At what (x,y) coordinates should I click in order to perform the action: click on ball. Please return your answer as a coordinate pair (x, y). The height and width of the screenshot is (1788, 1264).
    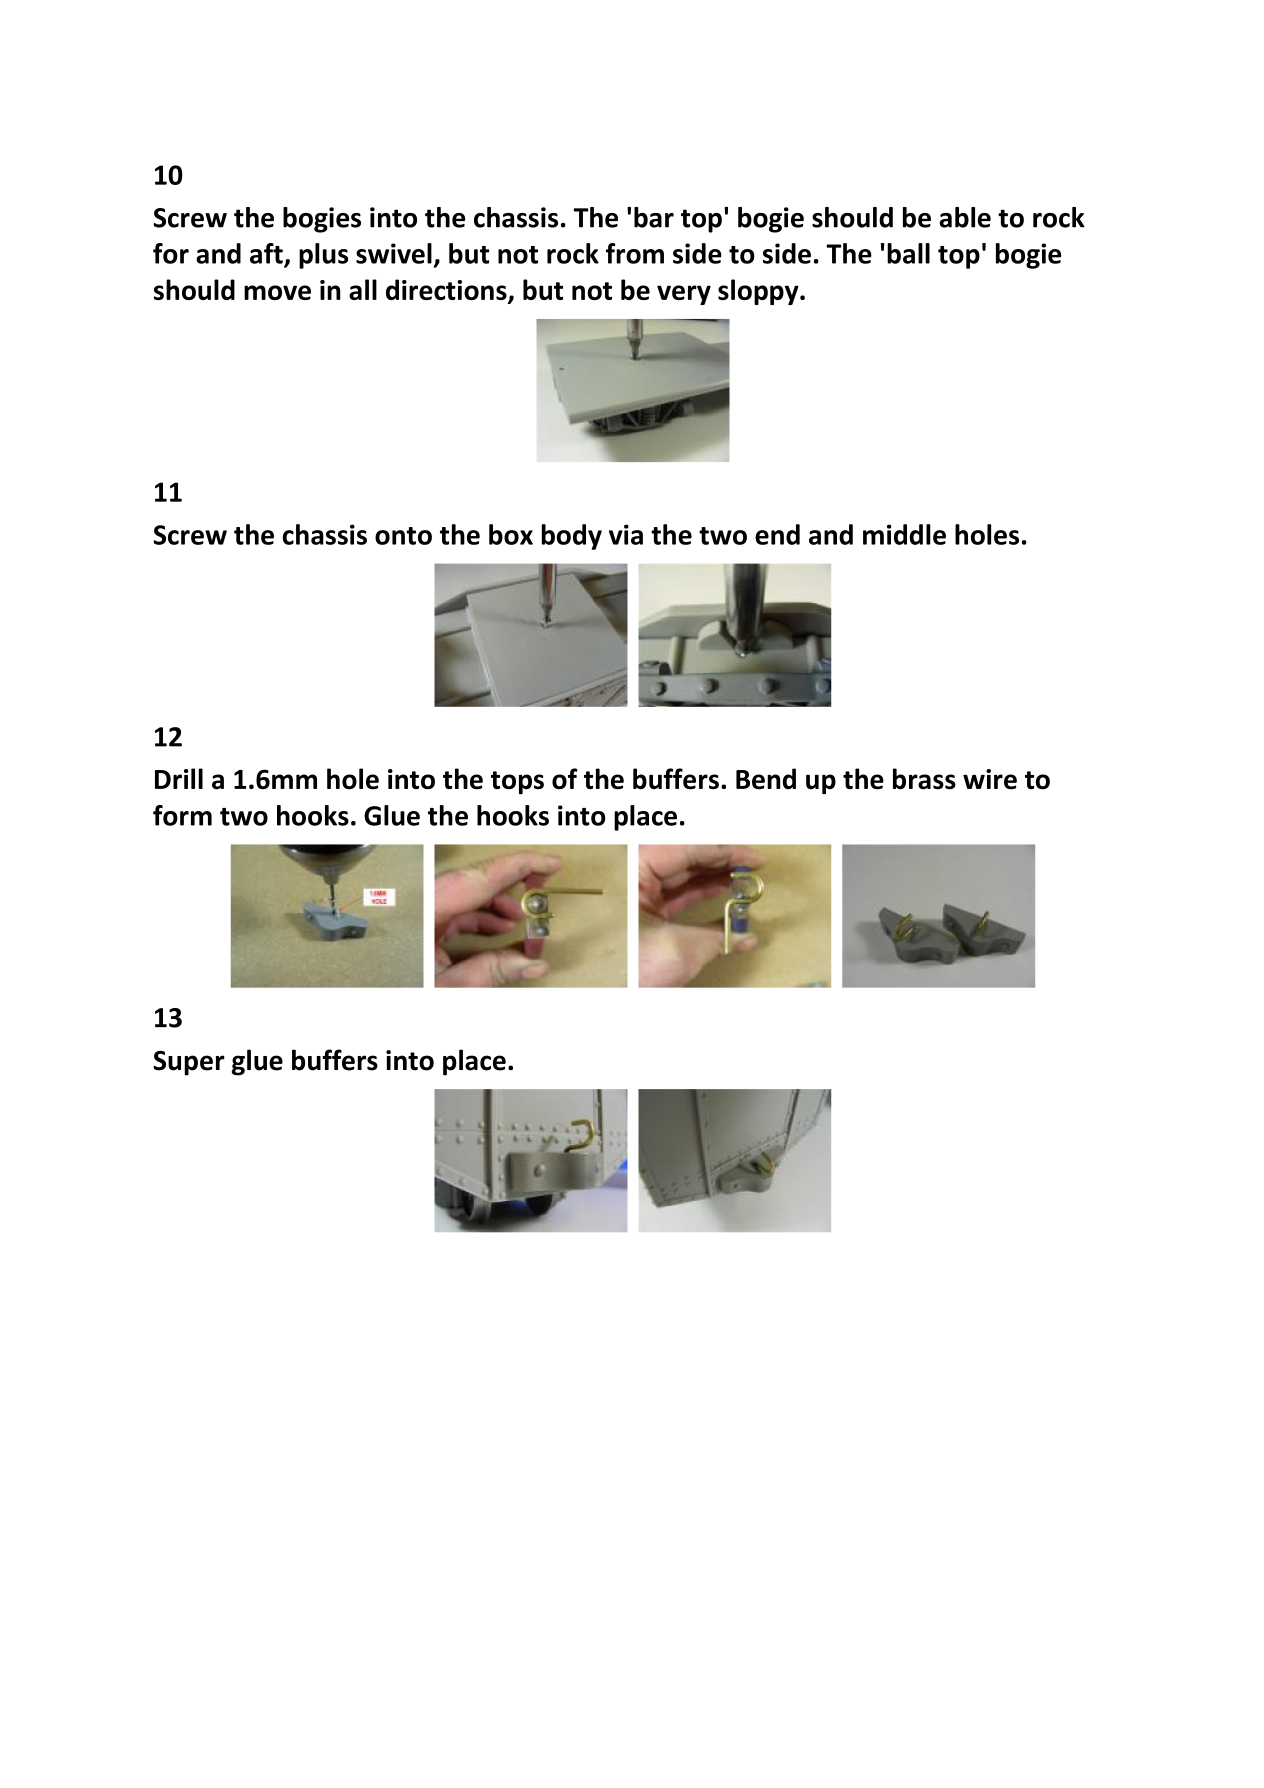
    Looking at the image, I should click on (908, 253).
